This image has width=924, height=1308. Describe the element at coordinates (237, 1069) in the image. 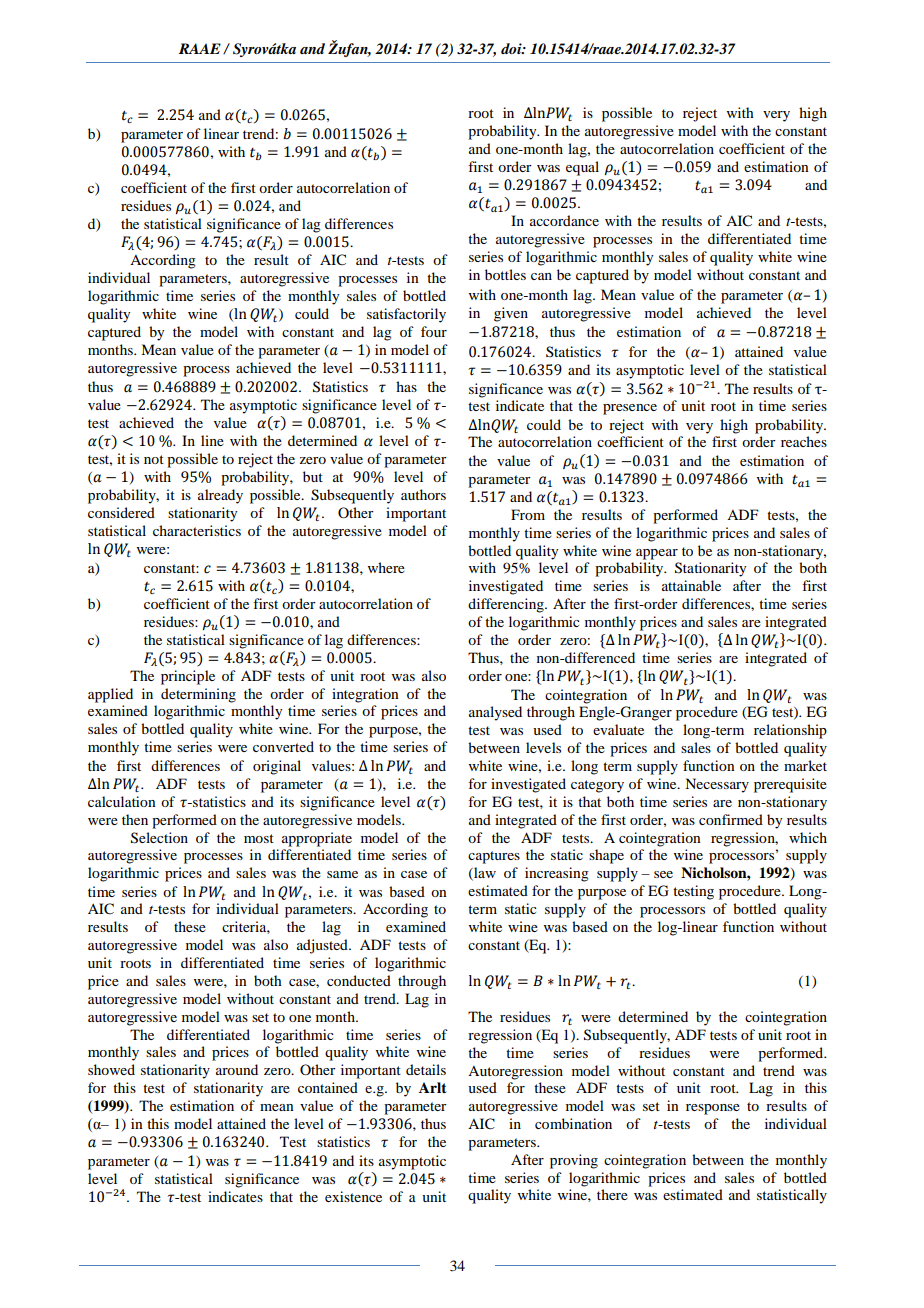

I see `around` at that location.
